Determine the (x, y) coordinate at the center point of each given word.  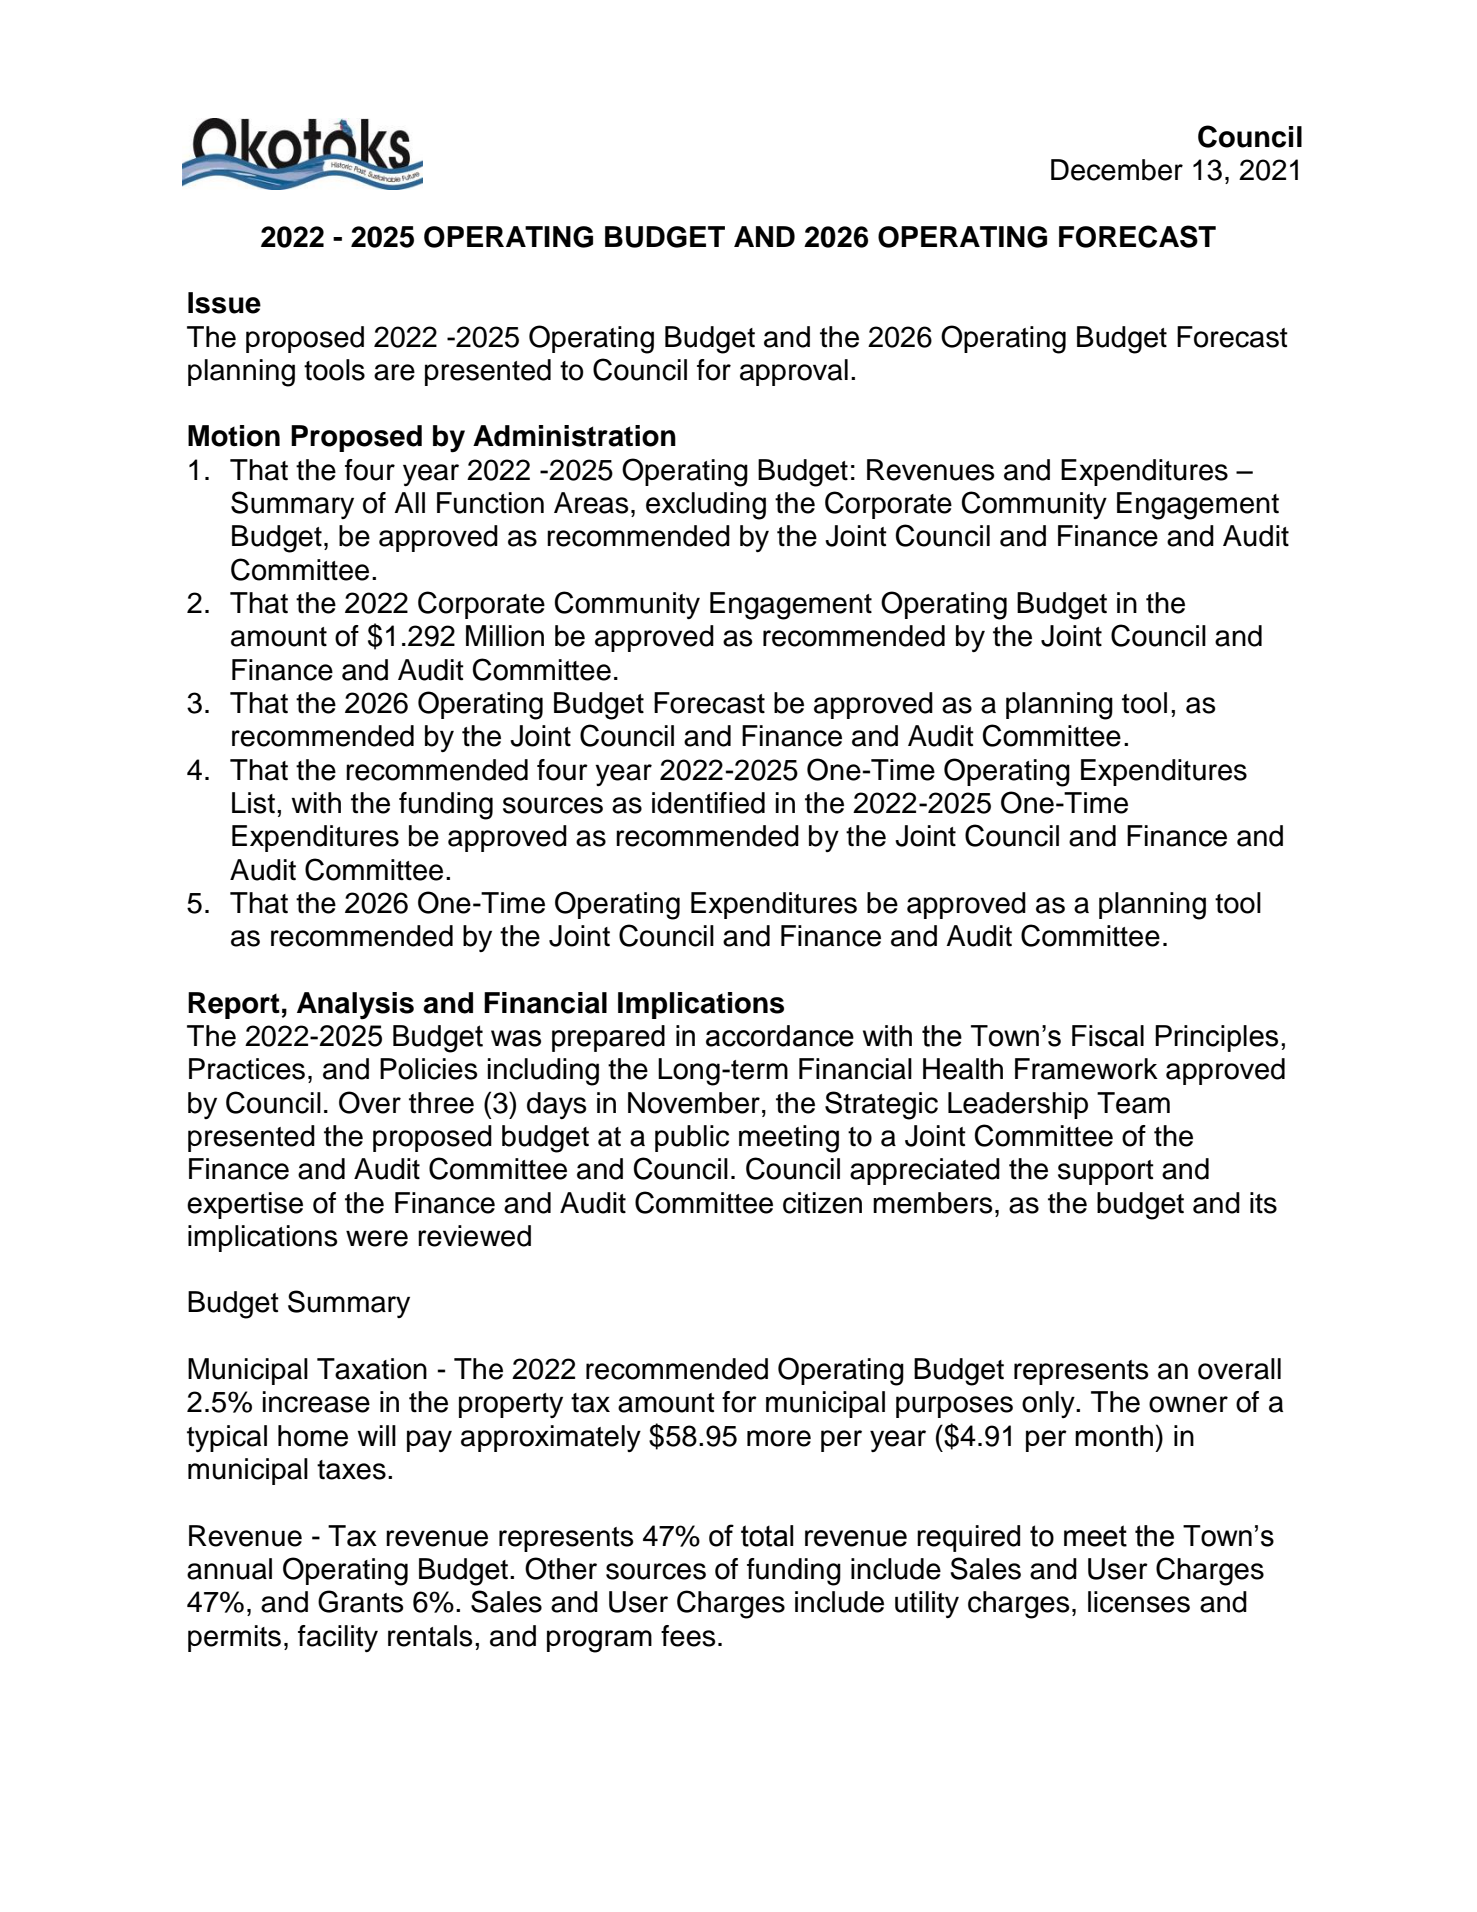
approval (794, 372)
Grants (360, 1601)
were (377, 1238)
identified (708, 803)
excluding (706, 506)
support (1106, 1172)
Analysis (355, 1006)
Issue (224, 303)
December (1117, 170)
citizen (822, 1203)
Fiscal (1108, 1036)
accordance (780, 1036)
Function (490, 503)
